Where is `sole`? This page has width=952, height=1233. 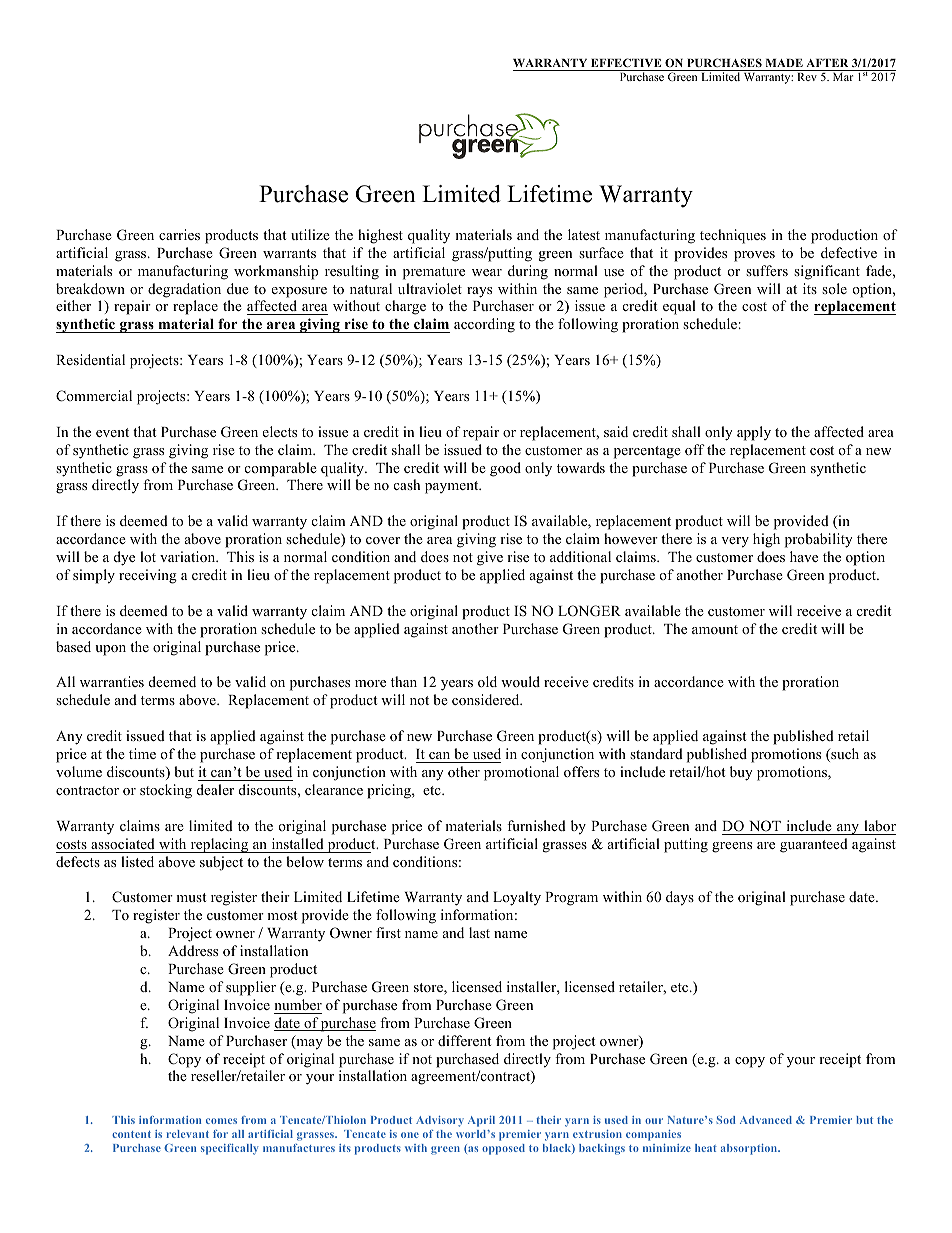 sole is located at coordinates (834, 288).
